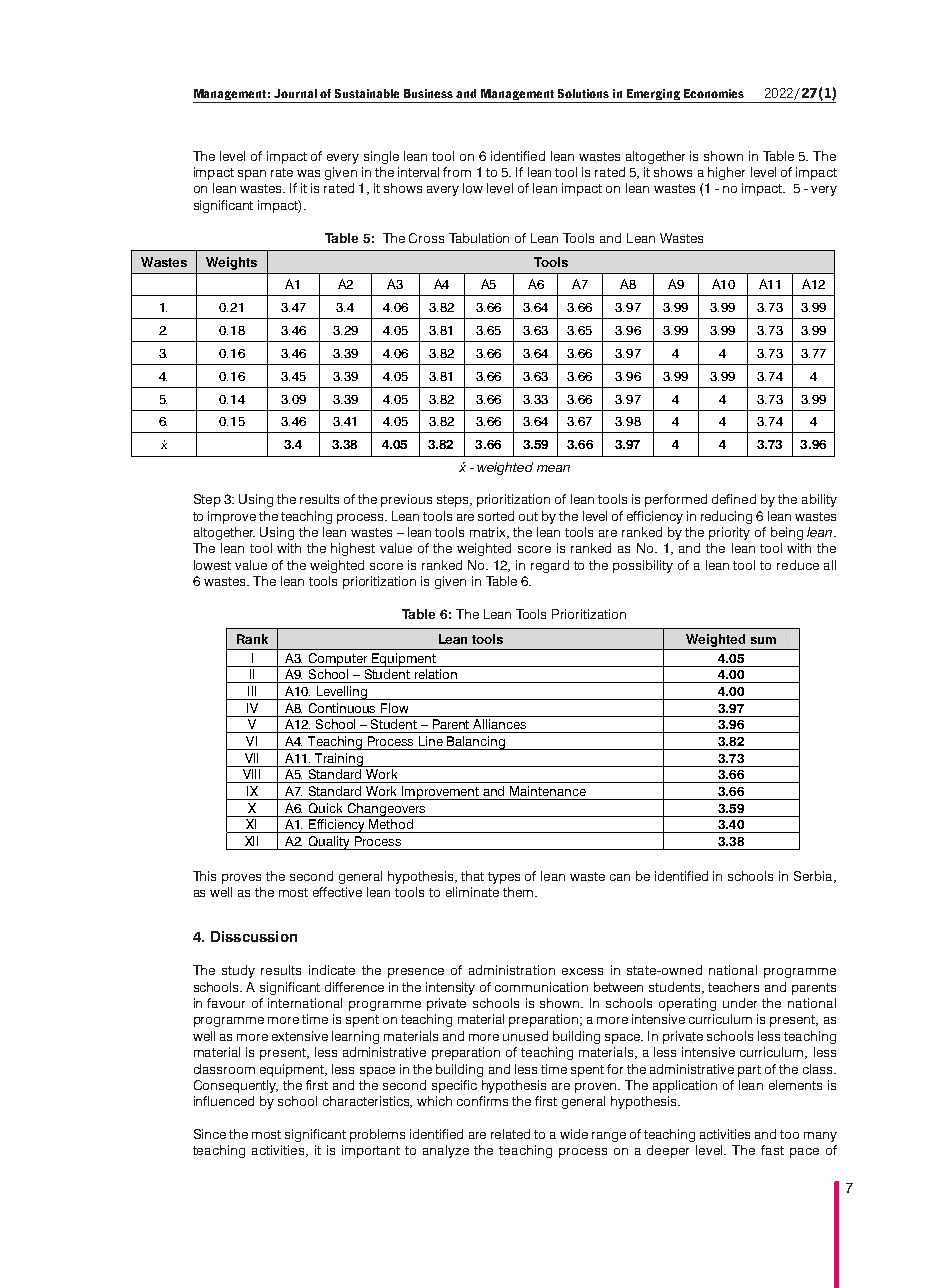 The image size is (945, 1288). What do you see at coordinates (772, 1150) in the document?
I see `fast` at bounding box center [772, 1150].
